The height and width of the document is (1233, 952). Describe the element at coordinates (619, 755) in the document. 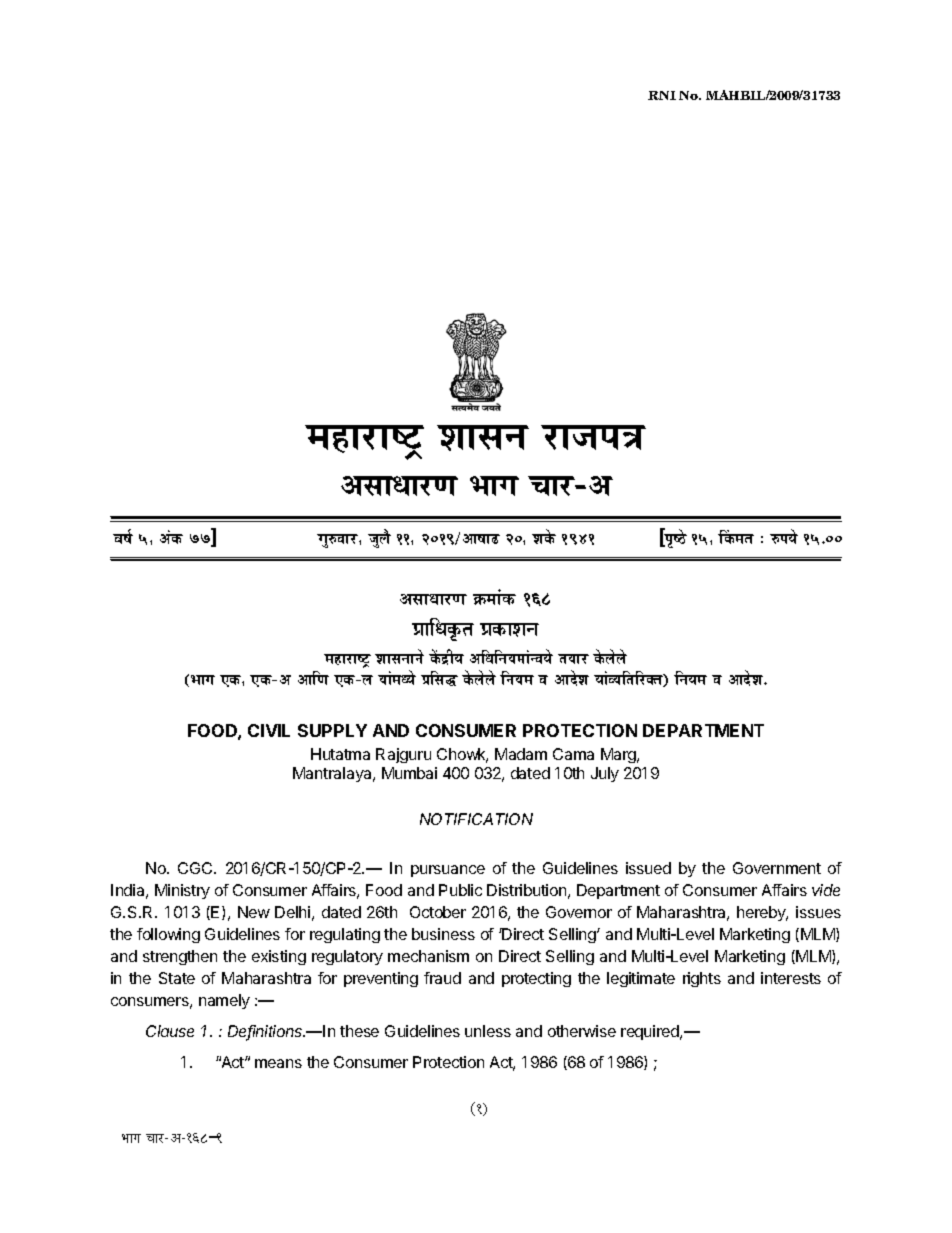

I see `Marg` at that location.
